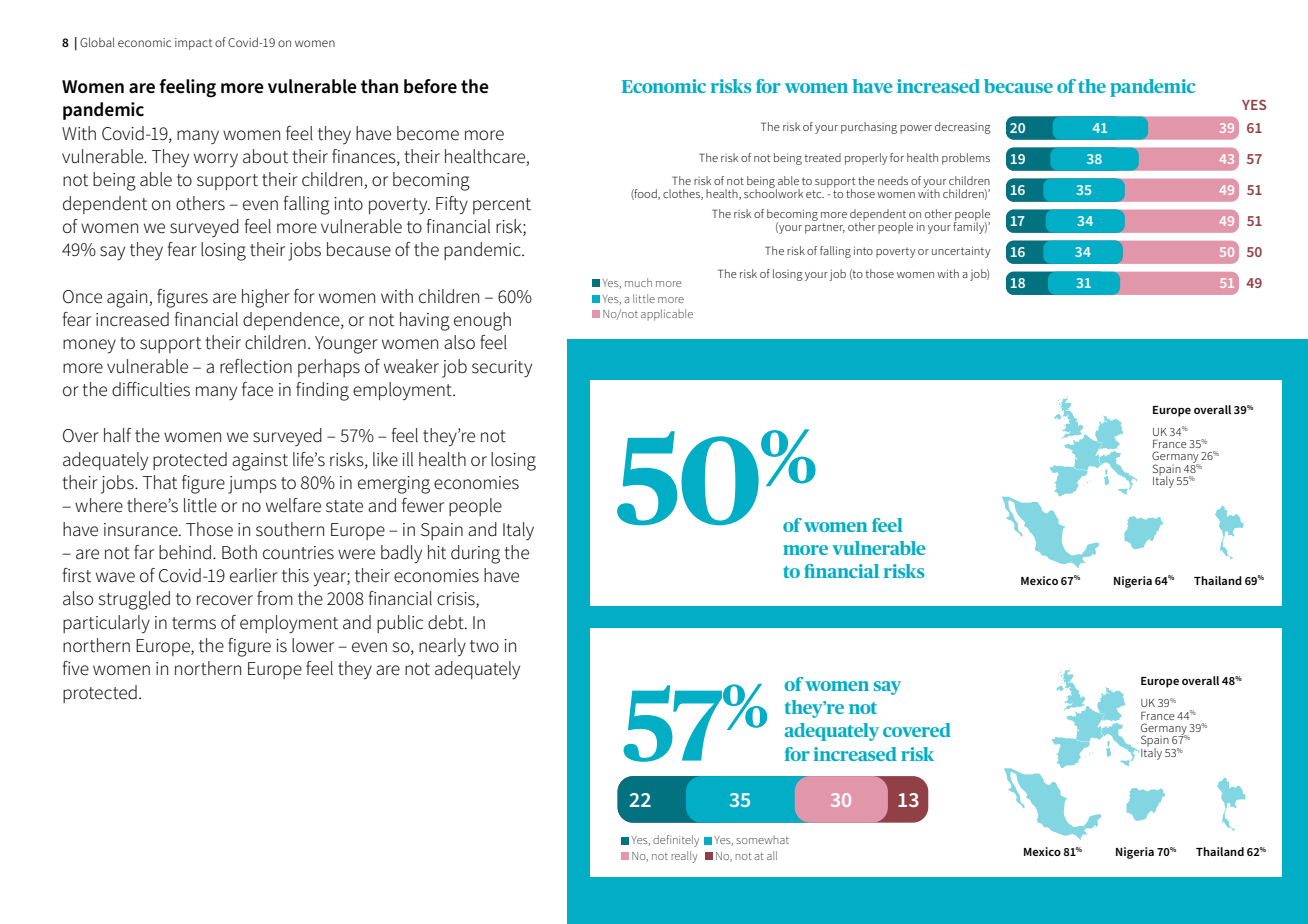 The width and height of the screenshot is (1308, 924). Describe the element at coordinates (869, 128) in the screenshot. I see `purchasing` at that location.
